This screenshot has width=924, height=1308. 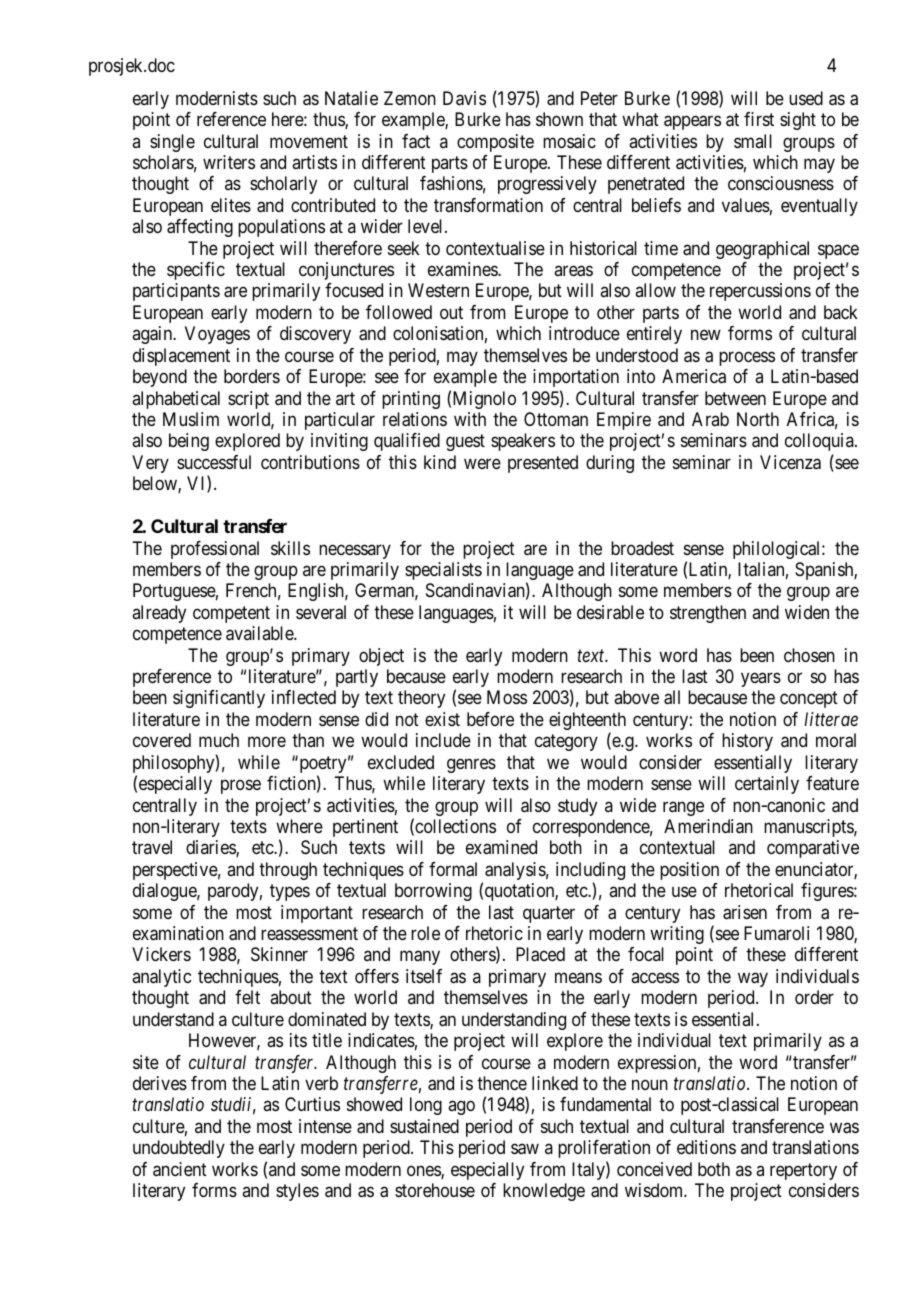 What do you see at coordinates (290, 893) in the screenshot?
I see `types` at bounding box center [290, 893].
